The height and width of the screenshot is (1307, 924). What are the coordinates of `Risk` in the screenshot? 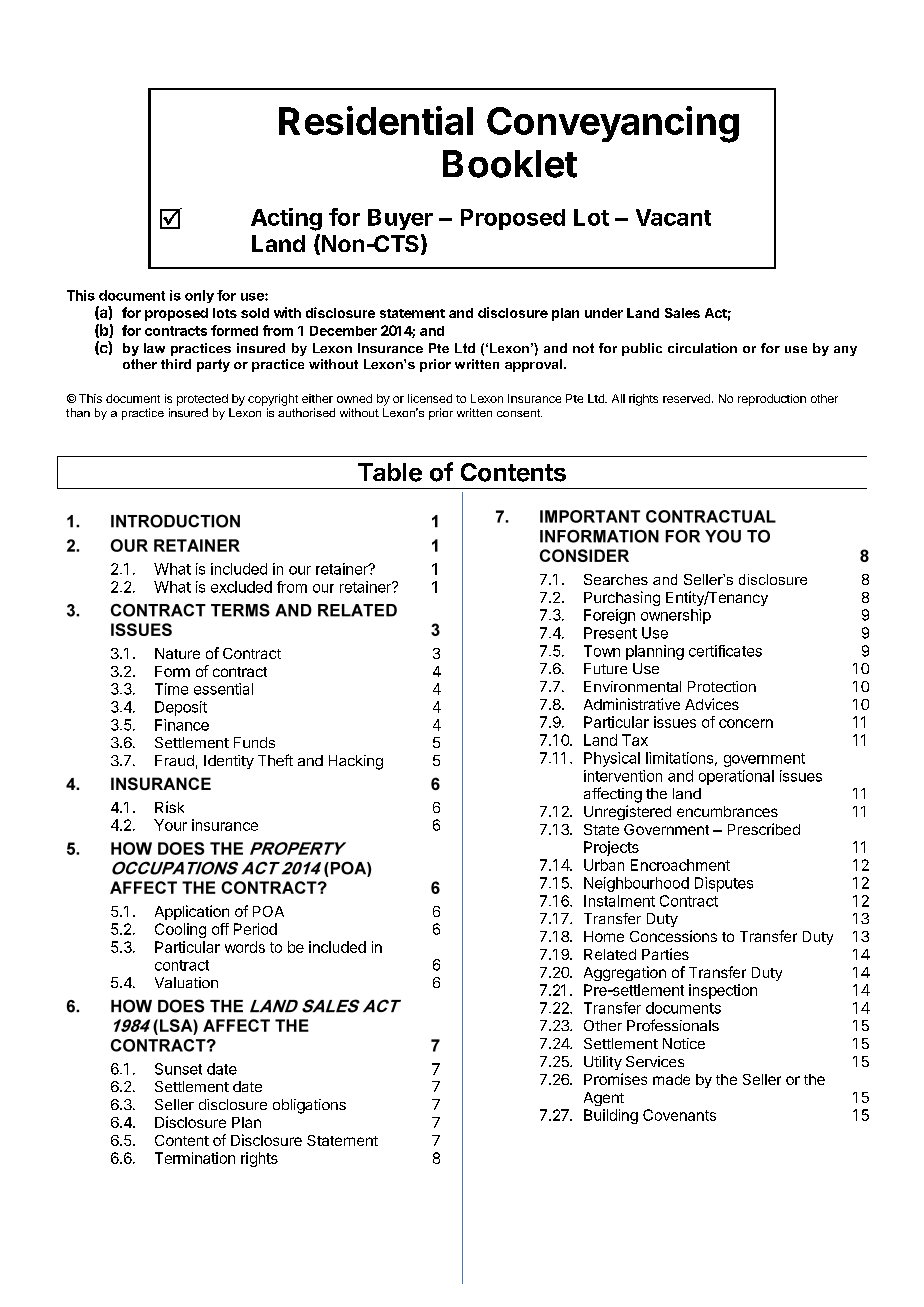 It's located at (169, 807).
